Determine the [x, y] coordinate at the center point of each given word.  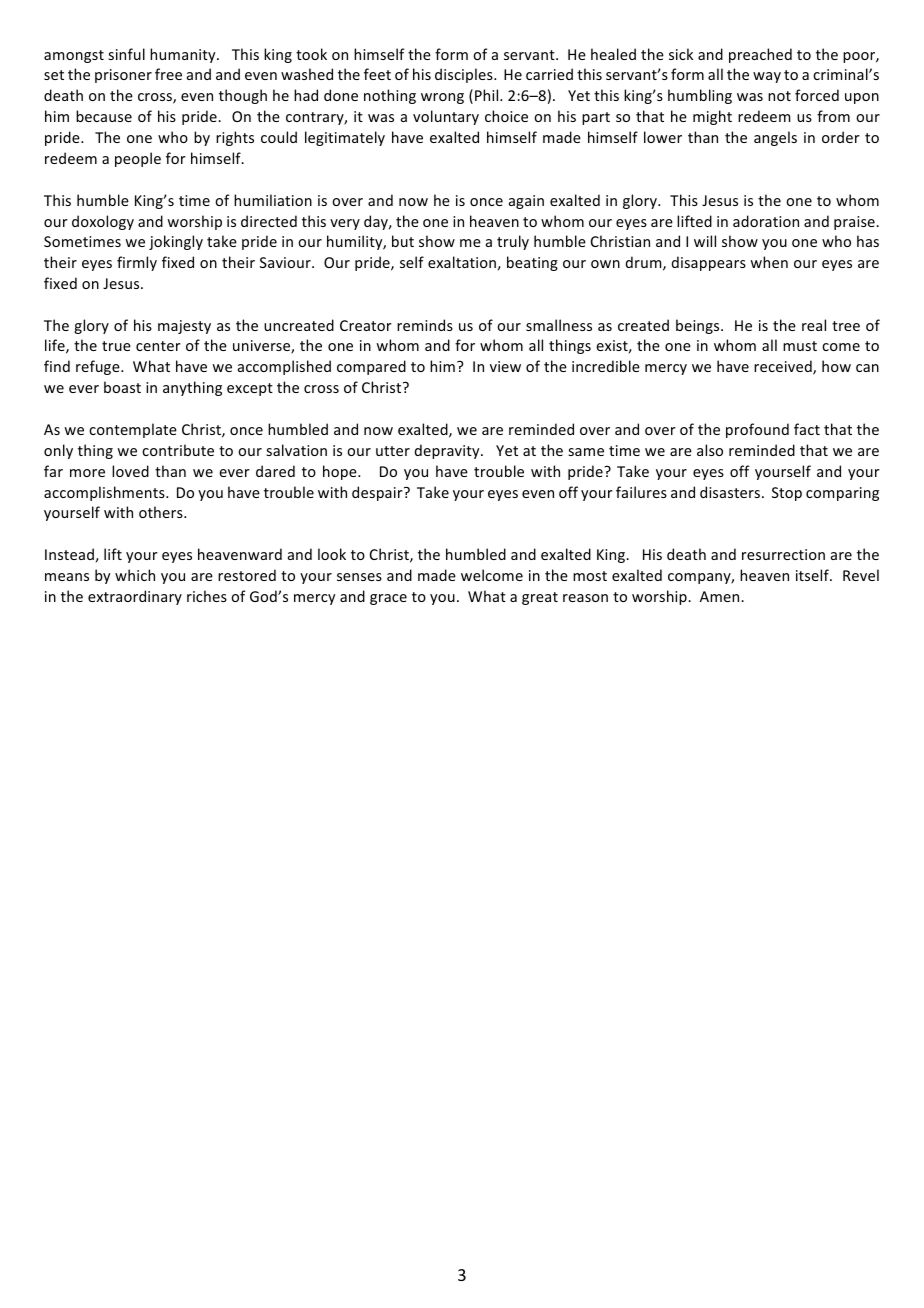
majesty [184, 327]
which [135, 575]
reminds [425, 325]
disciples [465, 75]
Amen [721, 596]
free [168, 74]
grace [388, 599]
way [767, 77]
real [814, 325]
